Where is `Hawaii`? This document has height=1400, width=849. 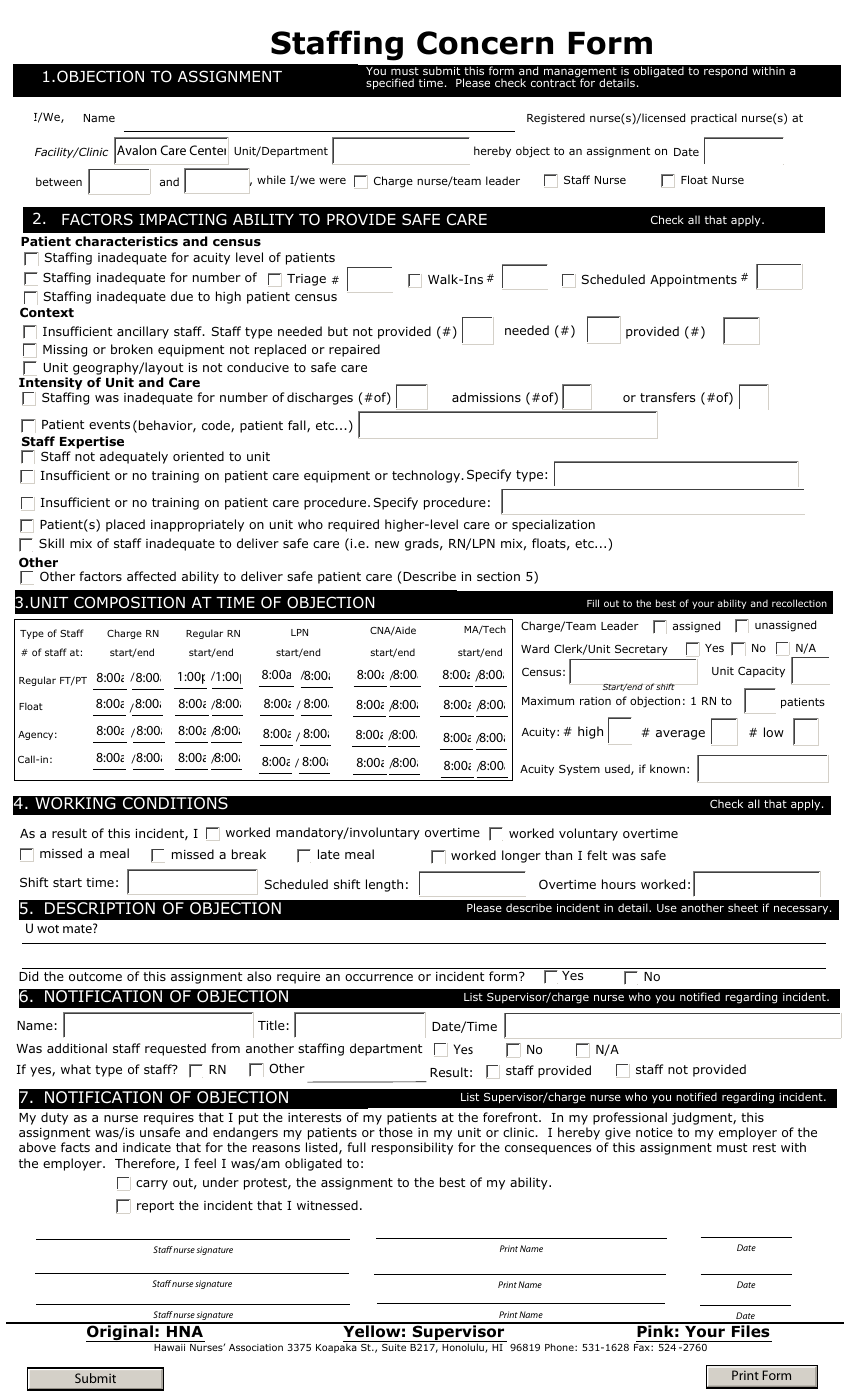
Hawaii is located at coordinates (169, 1347).
